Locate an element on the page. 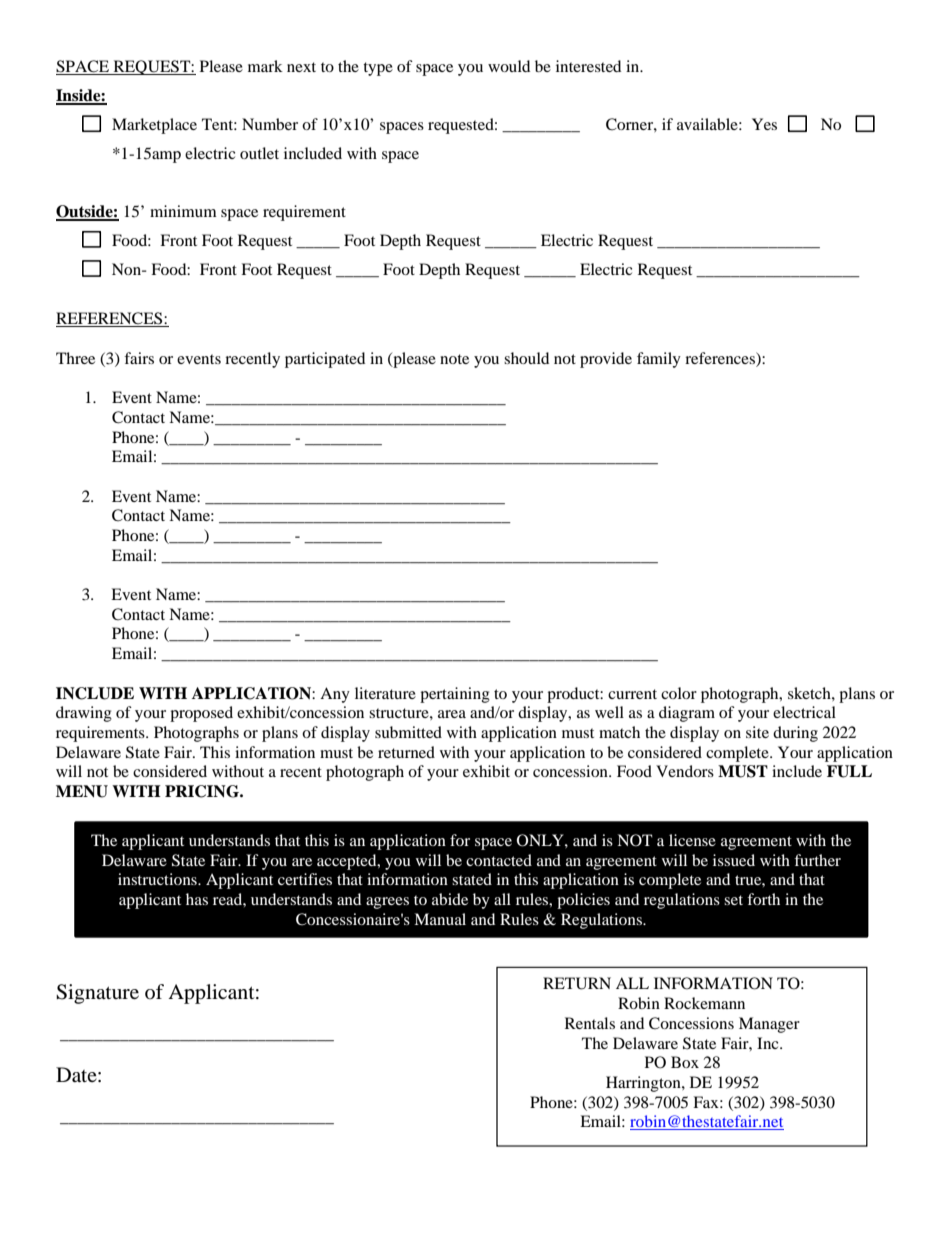 The width and height of the image is (952, 1233). would is located at coordinates (509, 66).
